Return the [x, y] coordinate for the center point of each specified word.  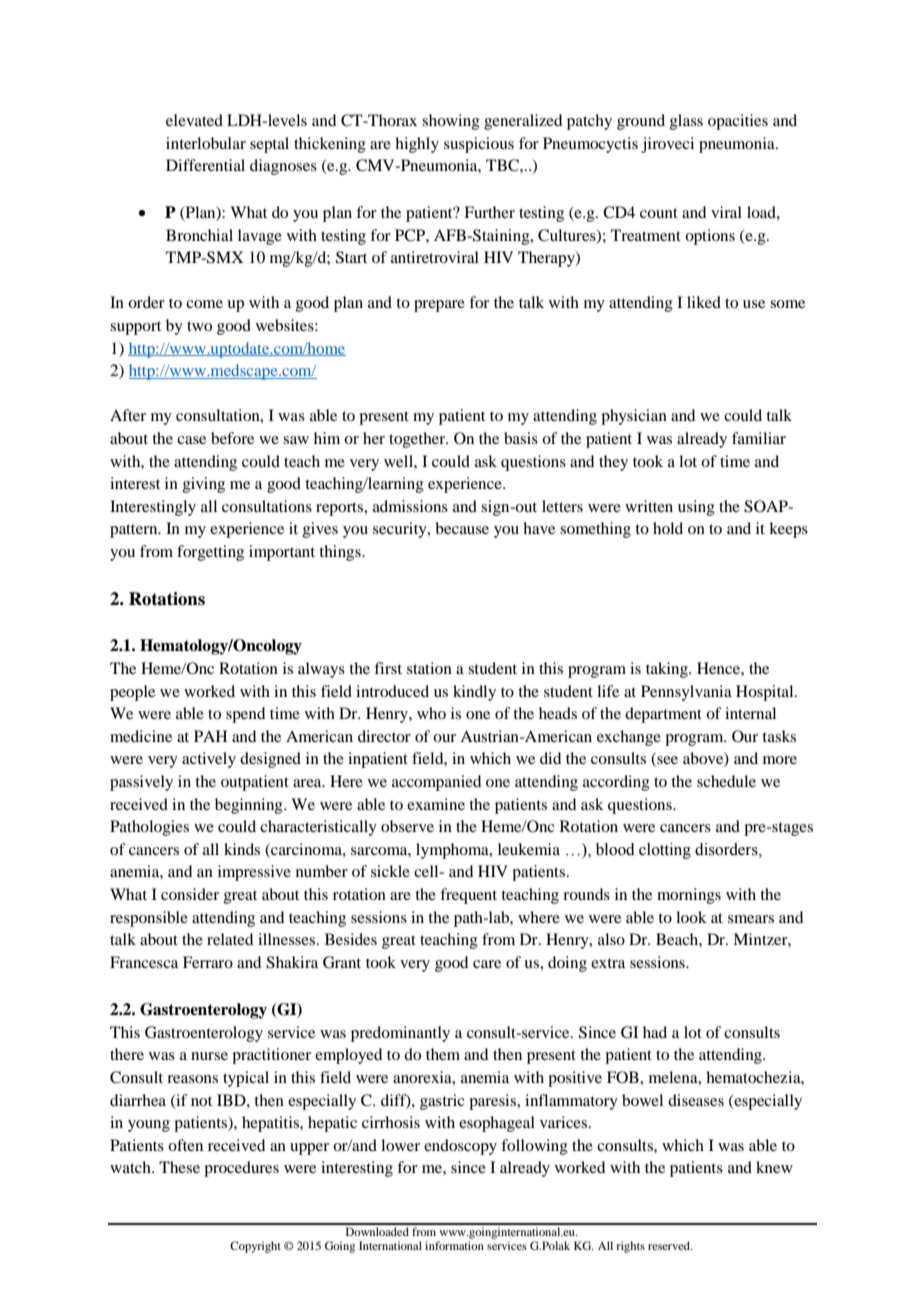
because [462, 528]
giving [204, 485]
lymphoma [453, 851]
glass [686, 122]
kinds [242, 849]
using [696, 508]
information [454, 1245]
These [179, 1167]
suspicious [479, 145]
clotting [665, 851]
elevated [194, 120]
